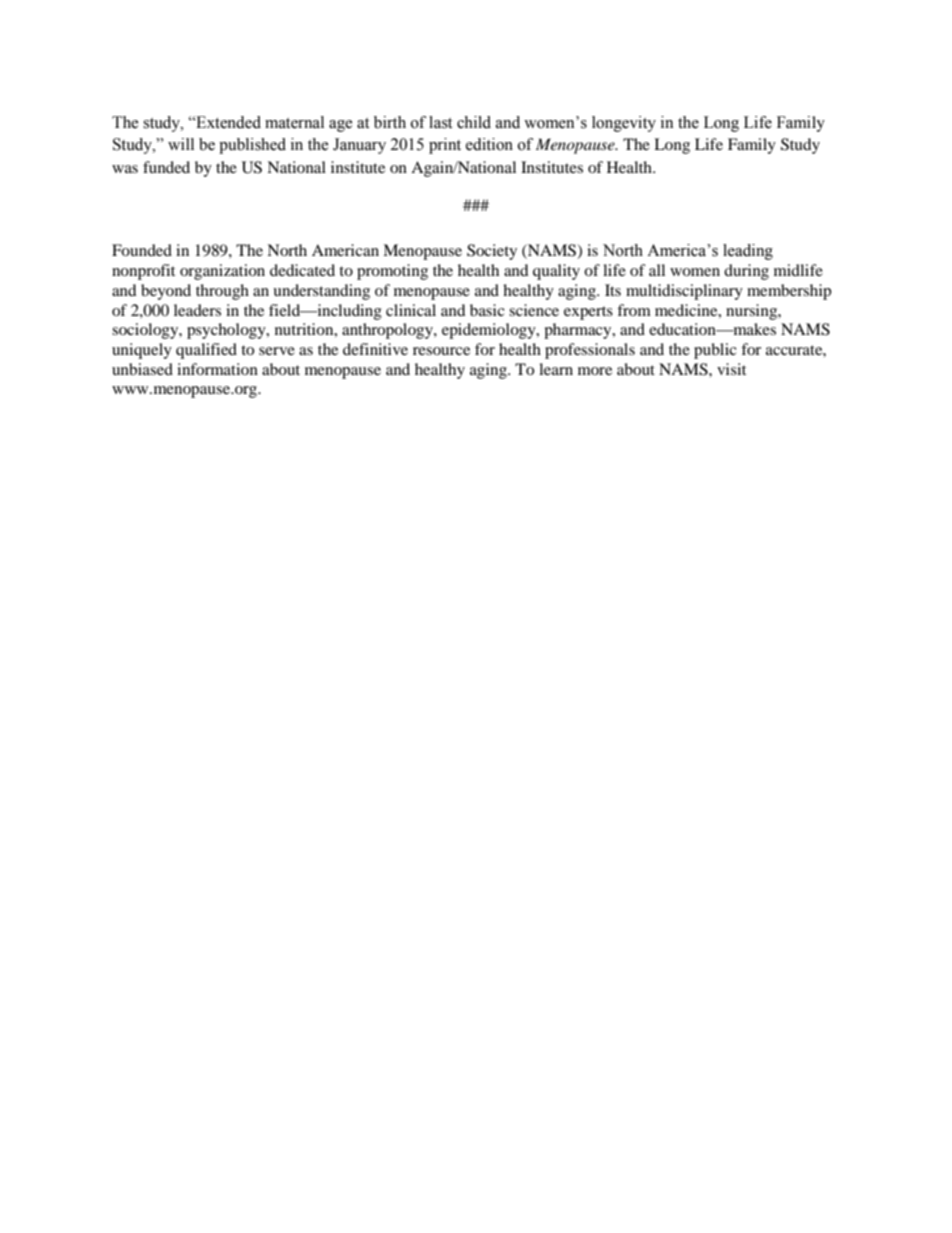 The image size is (952, 1233). I want to click on promoting, so click(392, 272).
